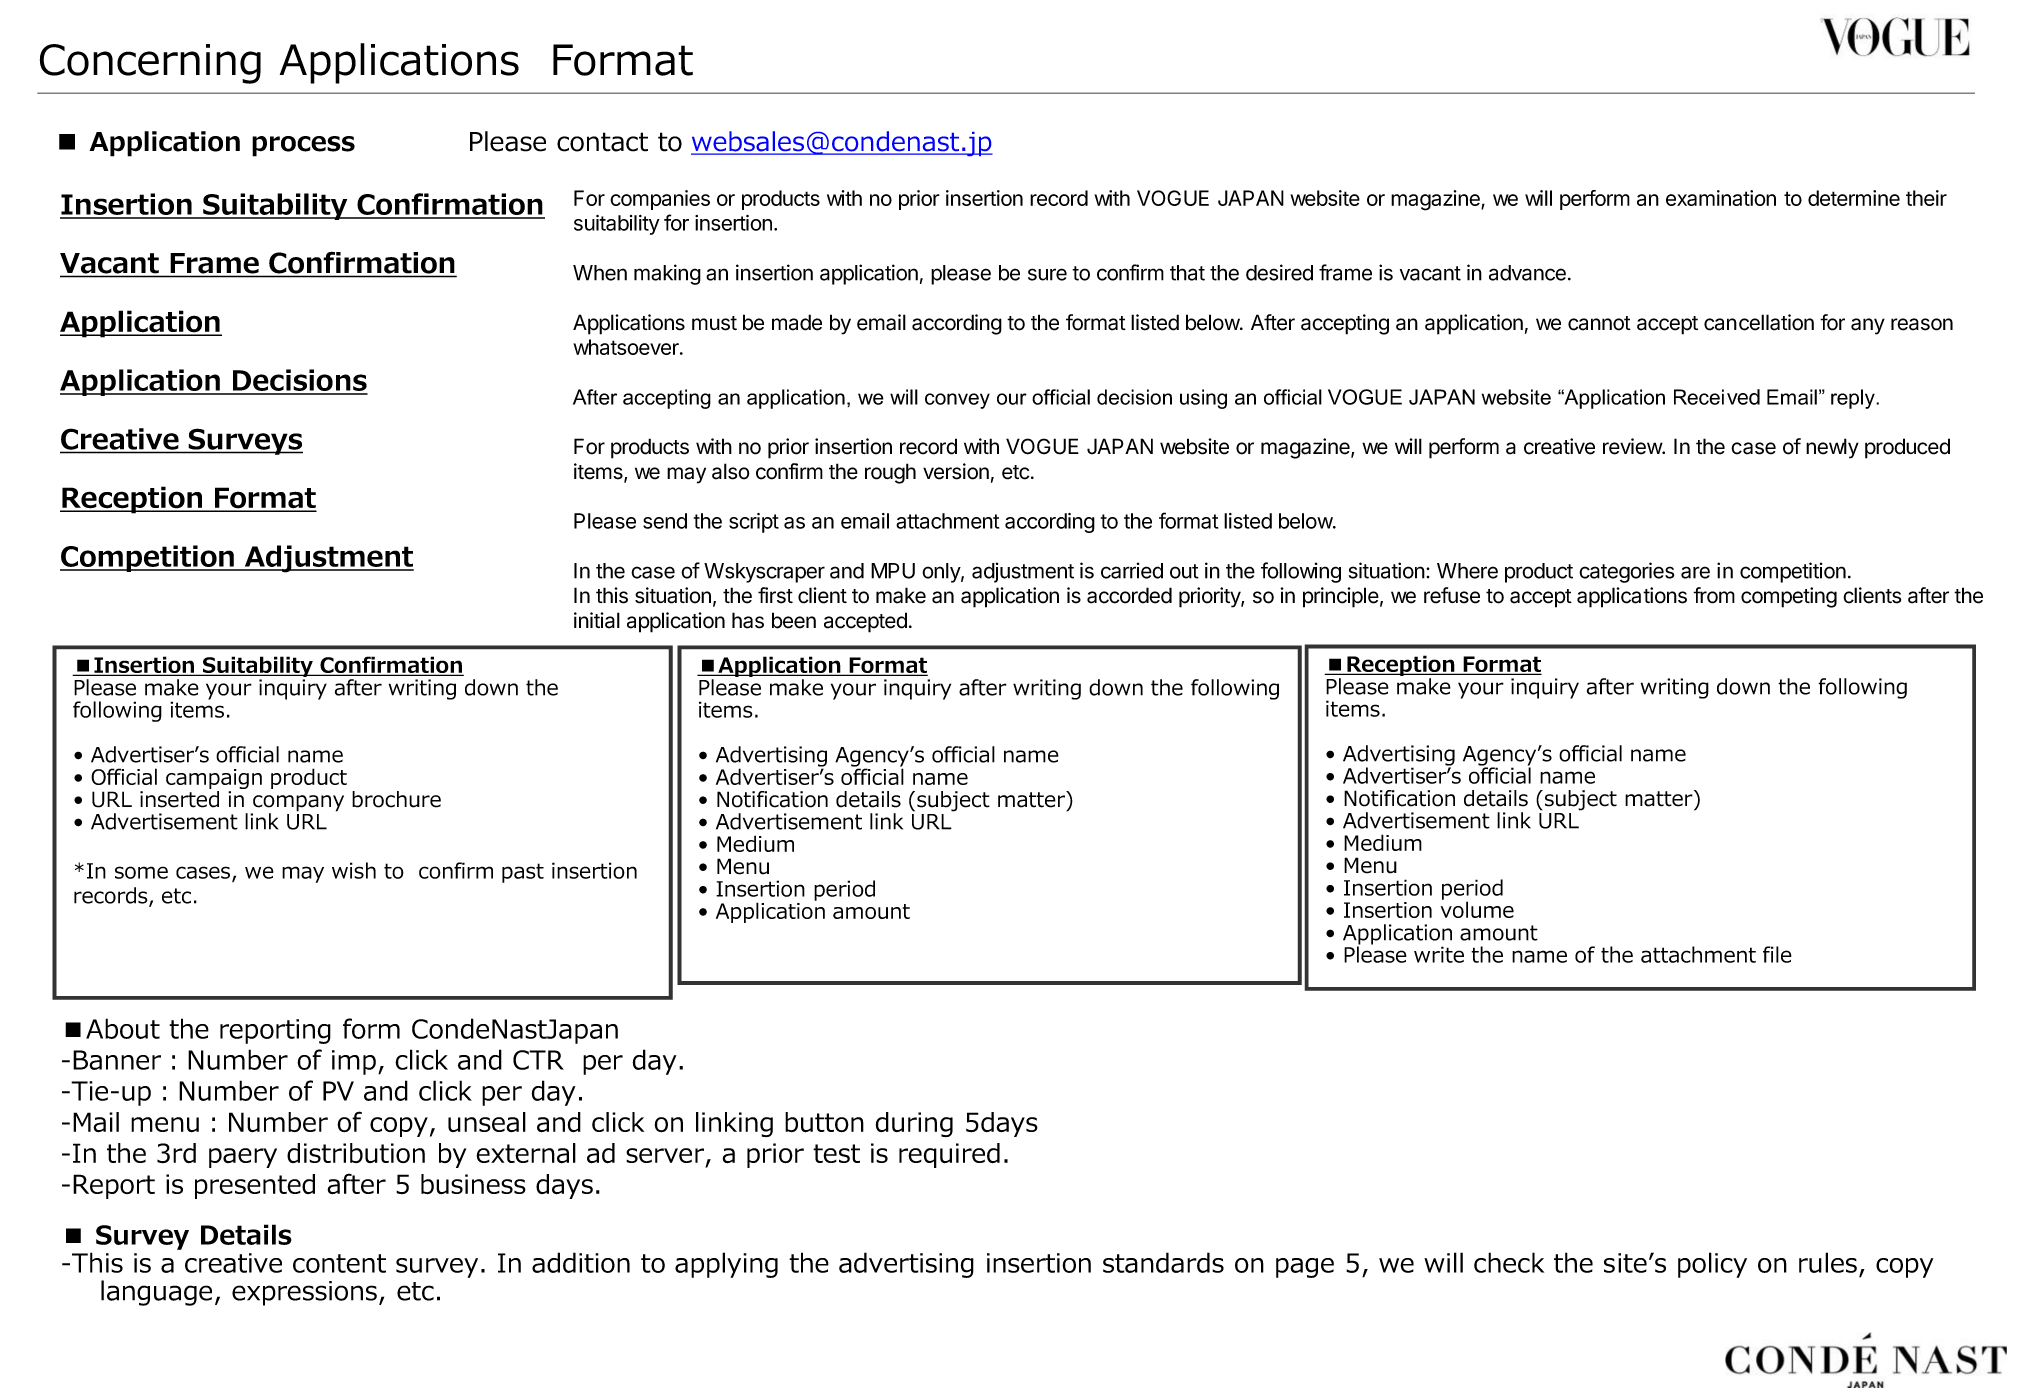  I want to click on standards, so click(1163, 1262).
